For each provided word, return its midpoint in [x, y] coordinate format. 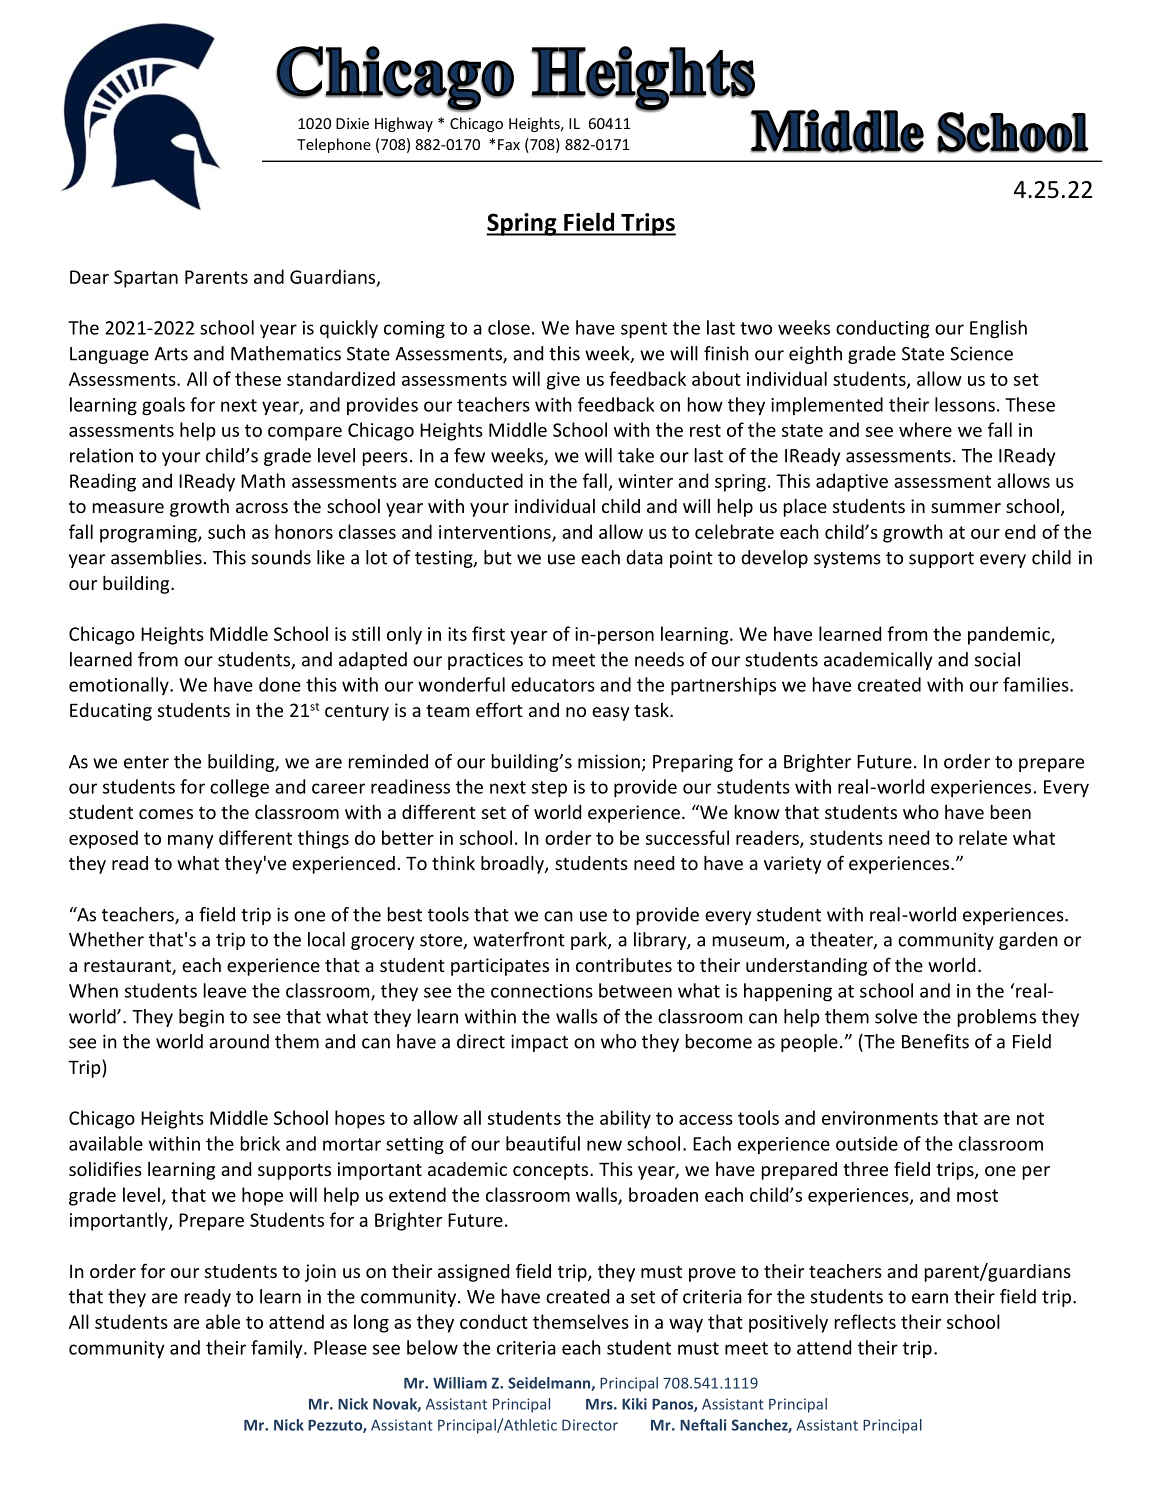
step [549, 789]
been [1011, 812]
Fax [509, 144]
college [239, 788]
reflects [865, 1321]
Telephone [334, 145]
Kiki [634, 1404]
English [998, 329]
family [278, 1349]
